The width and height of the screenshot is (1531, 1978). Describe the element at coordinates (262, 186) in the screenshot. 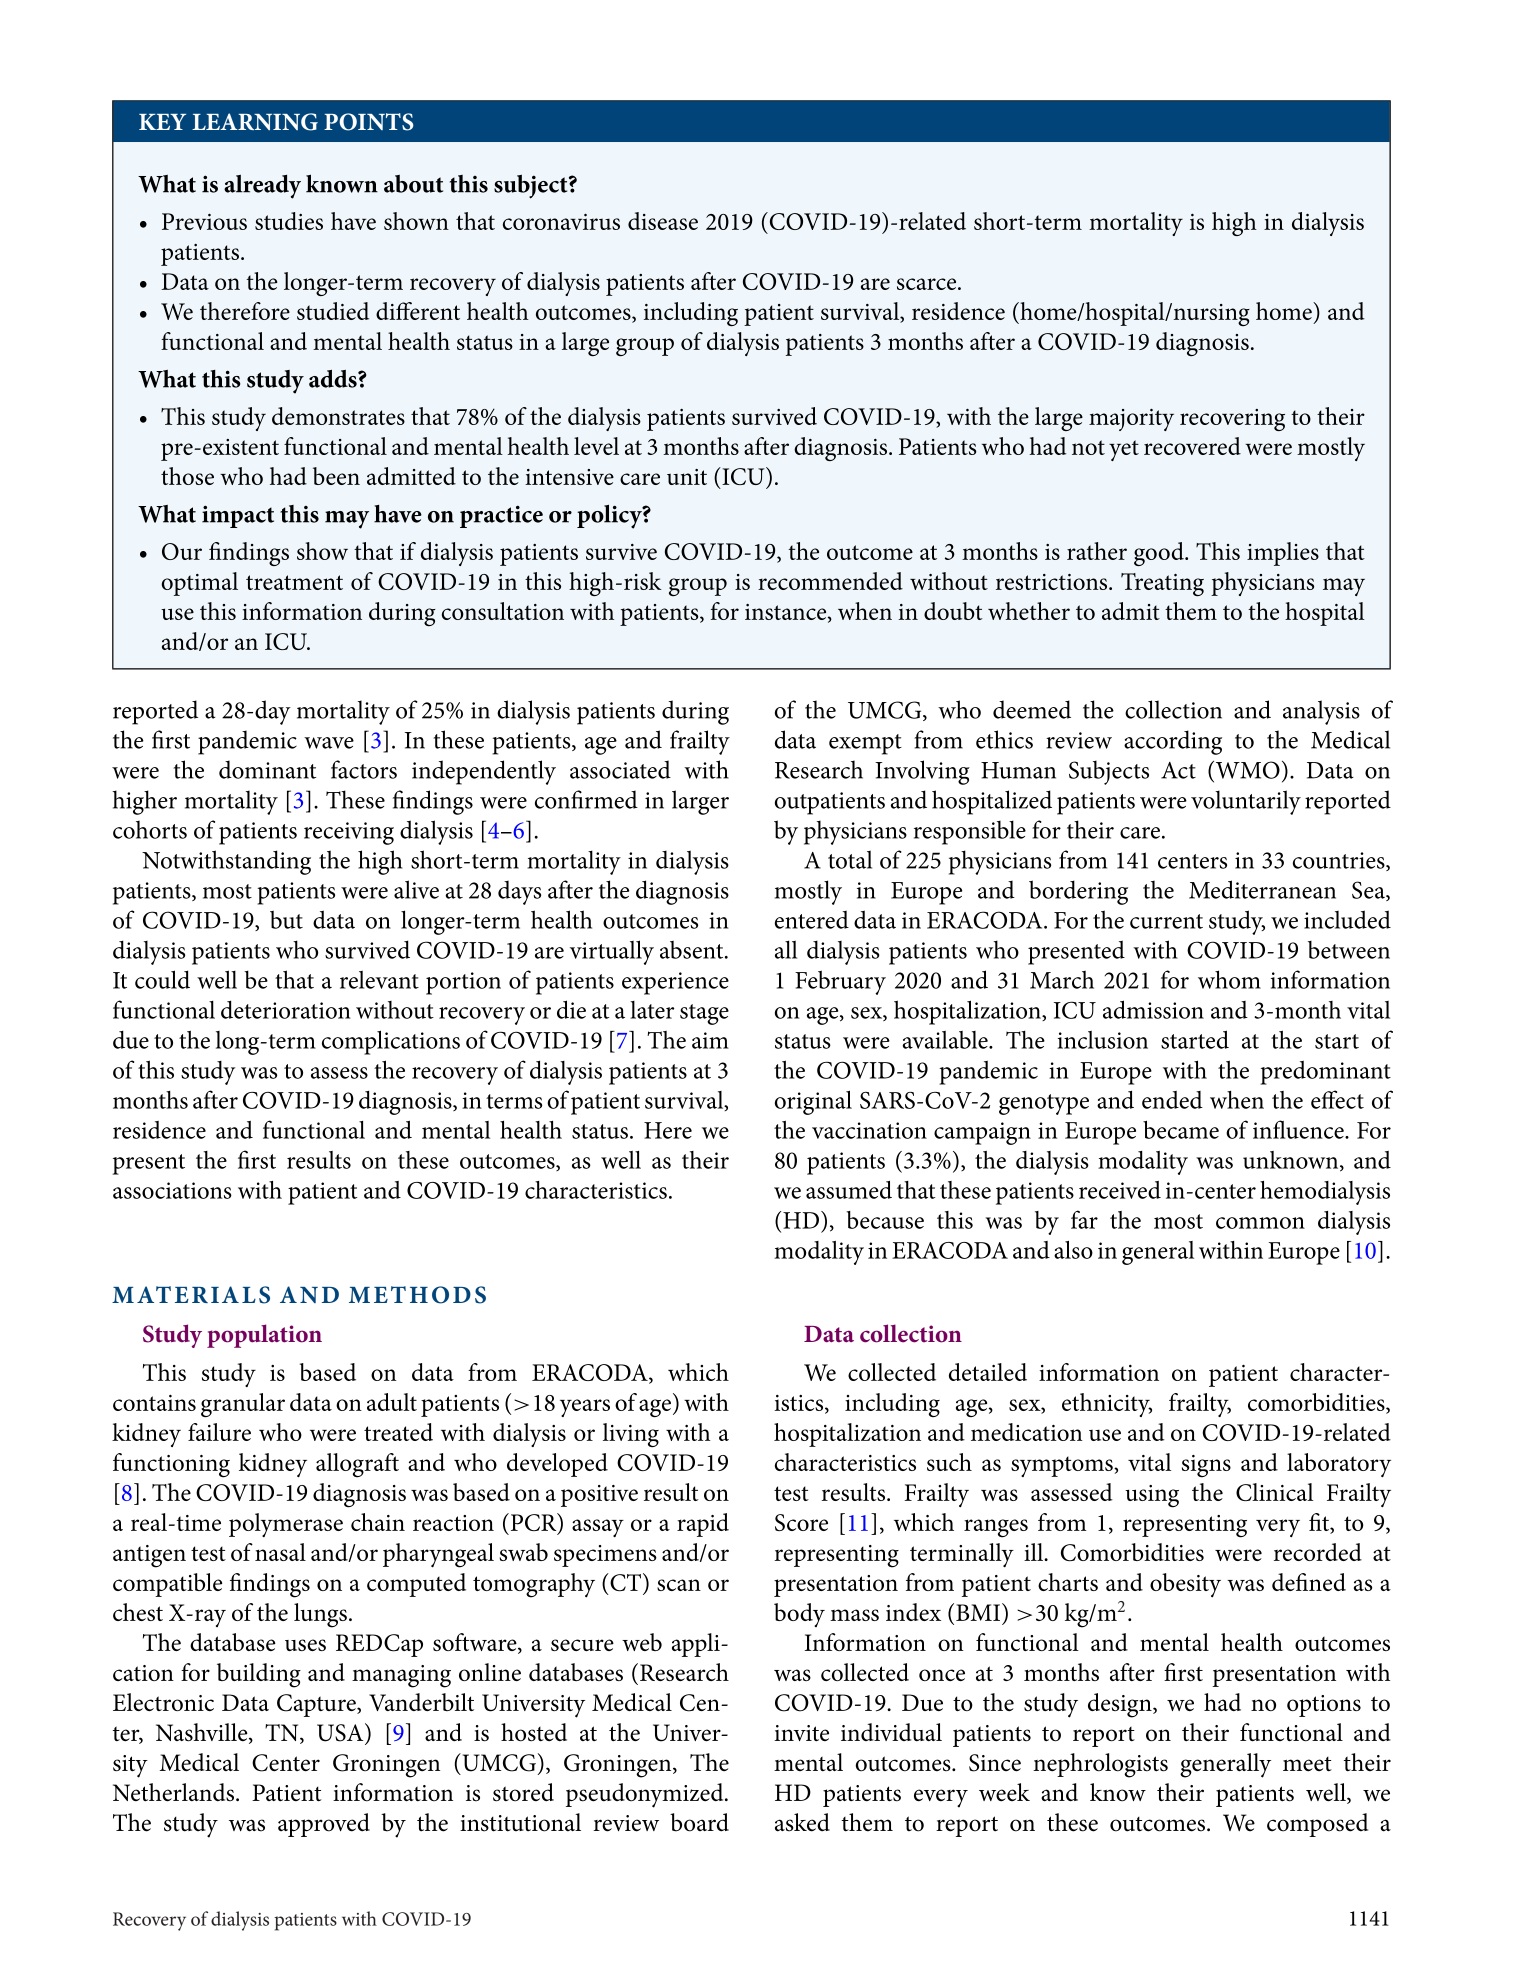

I see `already` at that location.
